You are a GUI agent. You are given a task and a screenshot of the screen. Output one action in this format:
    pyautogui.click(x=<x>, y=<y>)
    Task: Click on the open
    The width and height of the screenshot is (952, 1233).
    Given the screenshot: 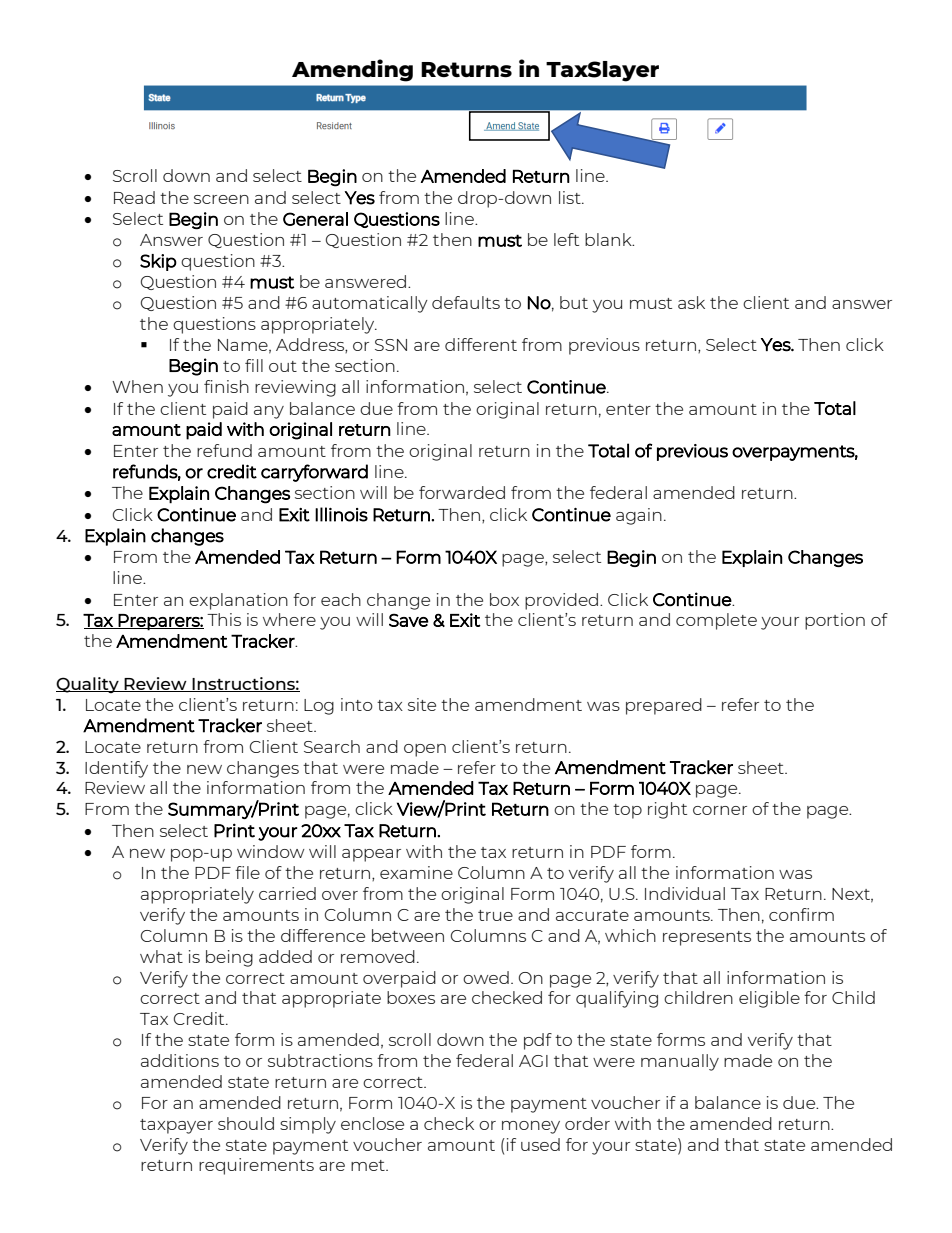 What is the action you would take?
    pyautogui.click(x=425, y=750)
